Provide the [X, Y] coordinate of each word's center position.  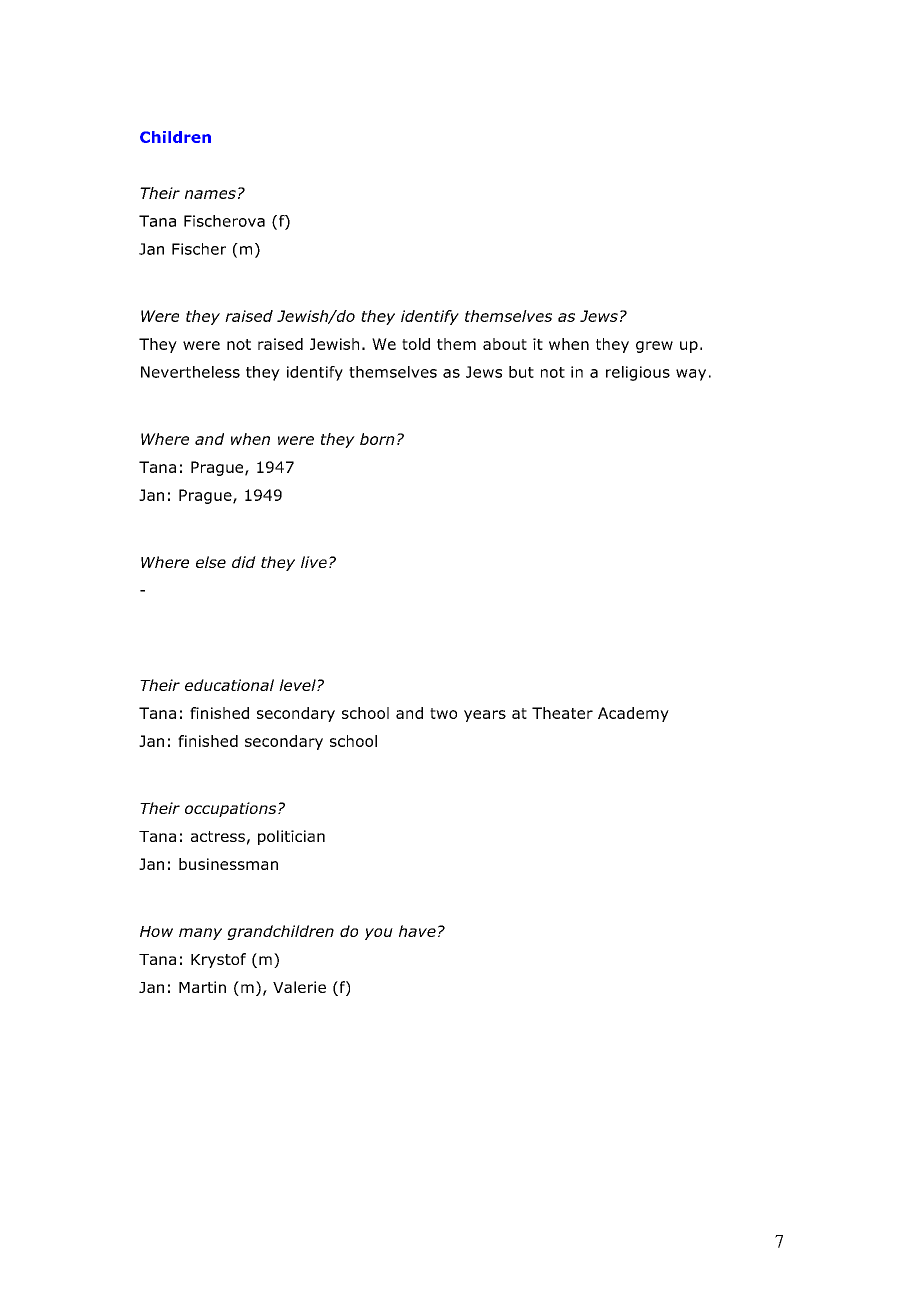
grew [654, 347]
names [210, 194]
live [314, 562]
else [211, 562]
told [416, 344]
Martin [202, 987]
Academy [633, 714]
